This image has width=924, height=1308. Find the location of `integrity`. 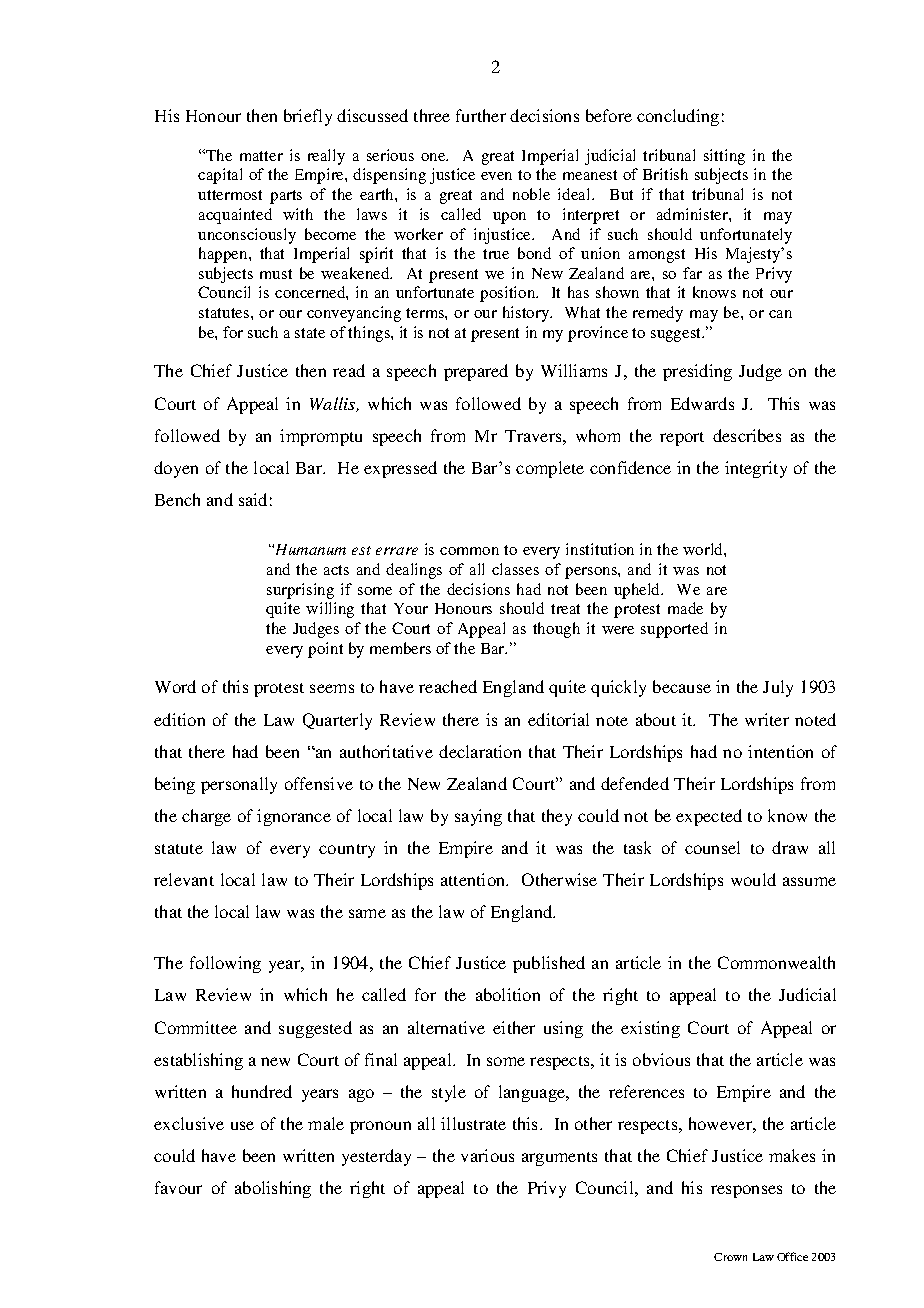

integrity is located at coordinates (756, 469).
